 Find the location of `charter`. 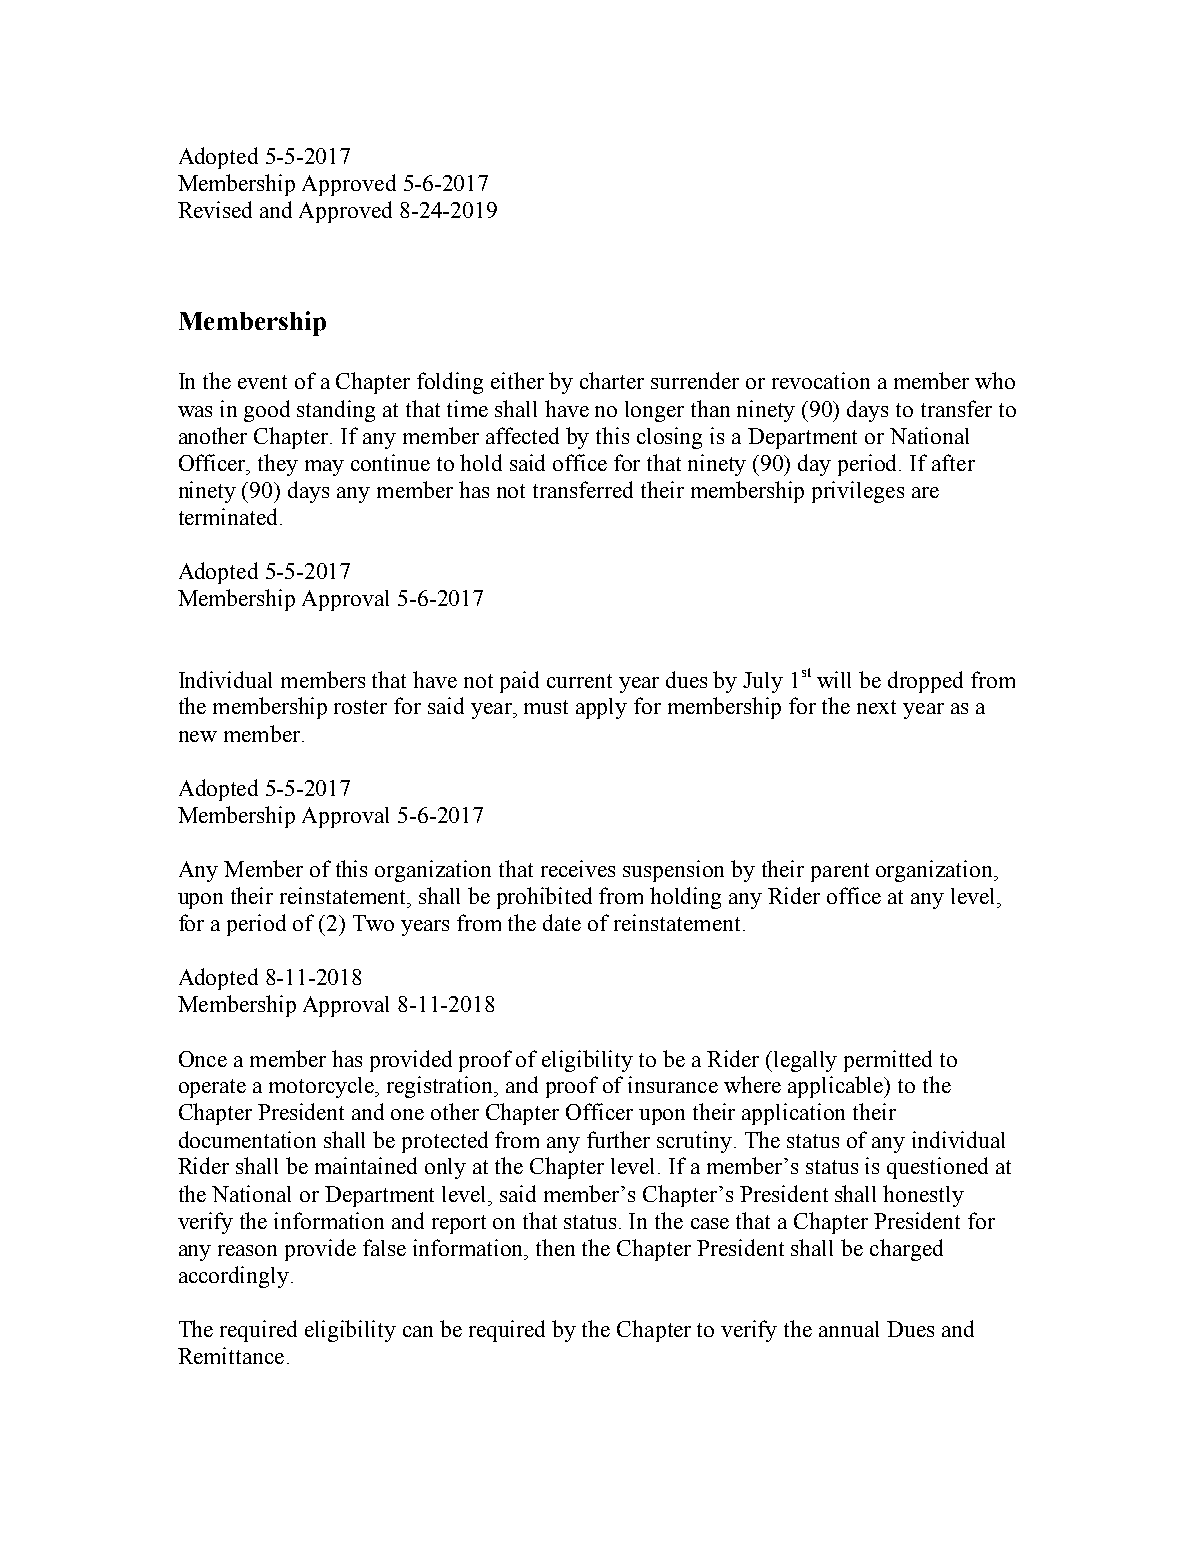

charter is located at coordinates (612, 380).
